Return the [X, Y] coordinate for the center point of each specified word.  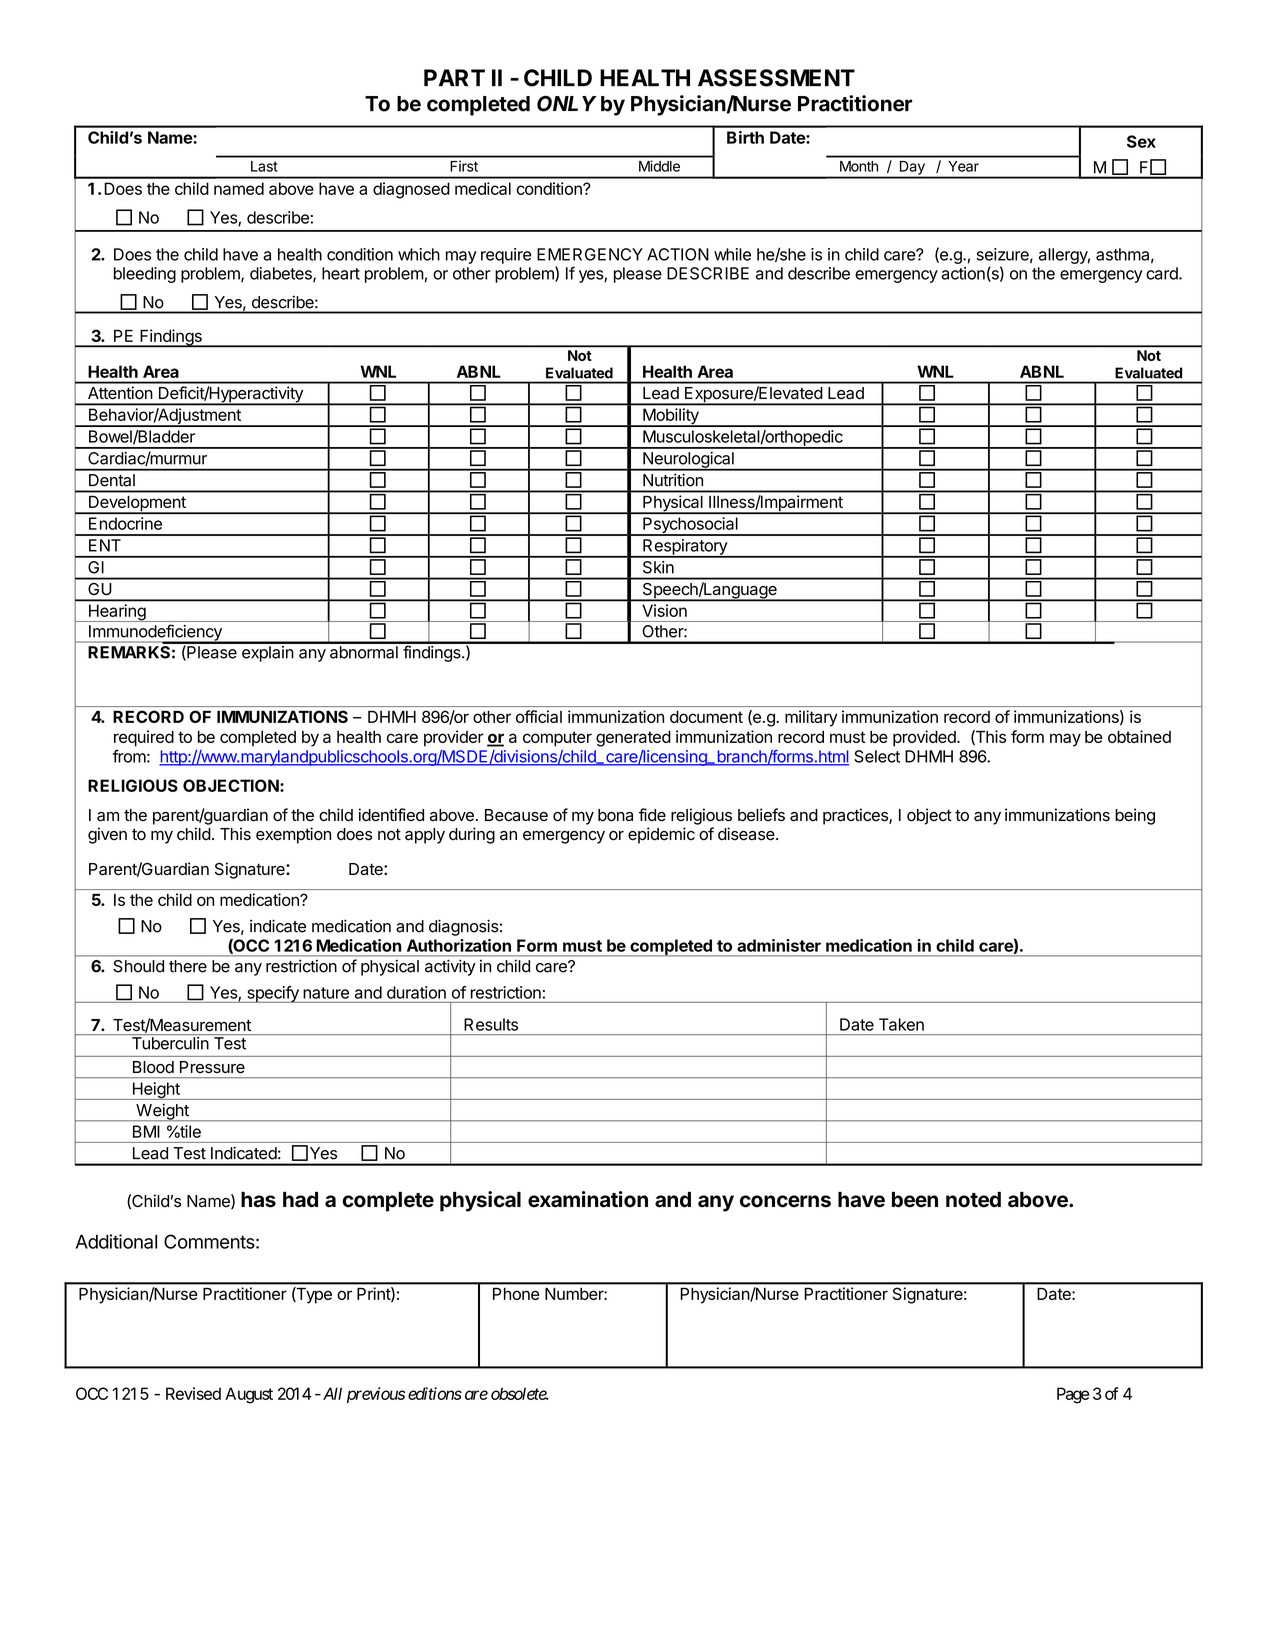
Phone [516, 1294]
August [249, 1395]
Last [264, 166]
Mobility [671, 417]
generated [633, 739]
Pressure [212, 1067]
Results [491, 1024]
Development [137, 505]
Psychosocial [690, 526]
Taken [901, 1024]
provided [925, 738]
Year [963, 166]
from [129, 756]
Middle [659, 166]
